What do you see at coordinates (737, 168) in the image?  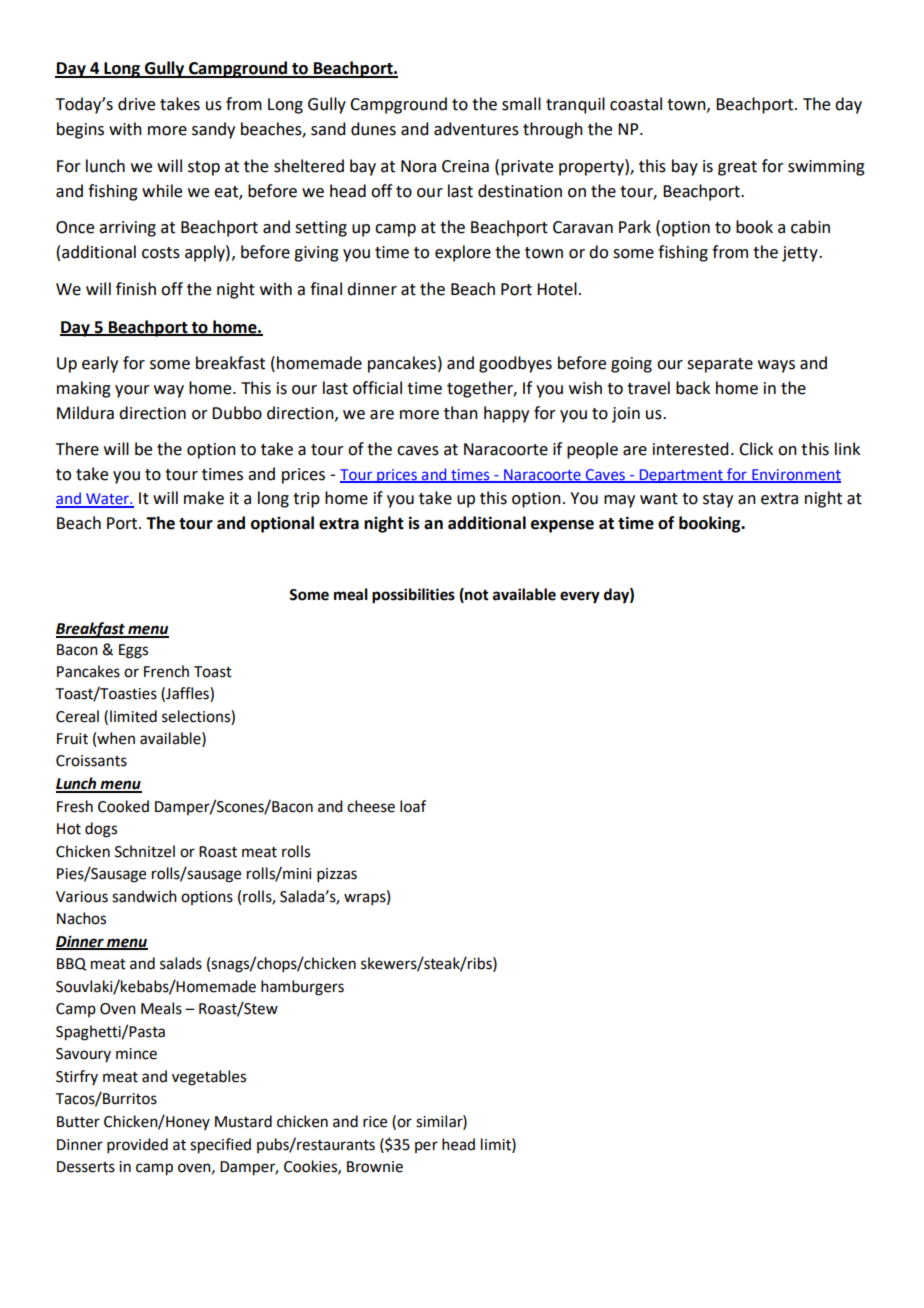 I see `great` at bounding box center [737, 168].
